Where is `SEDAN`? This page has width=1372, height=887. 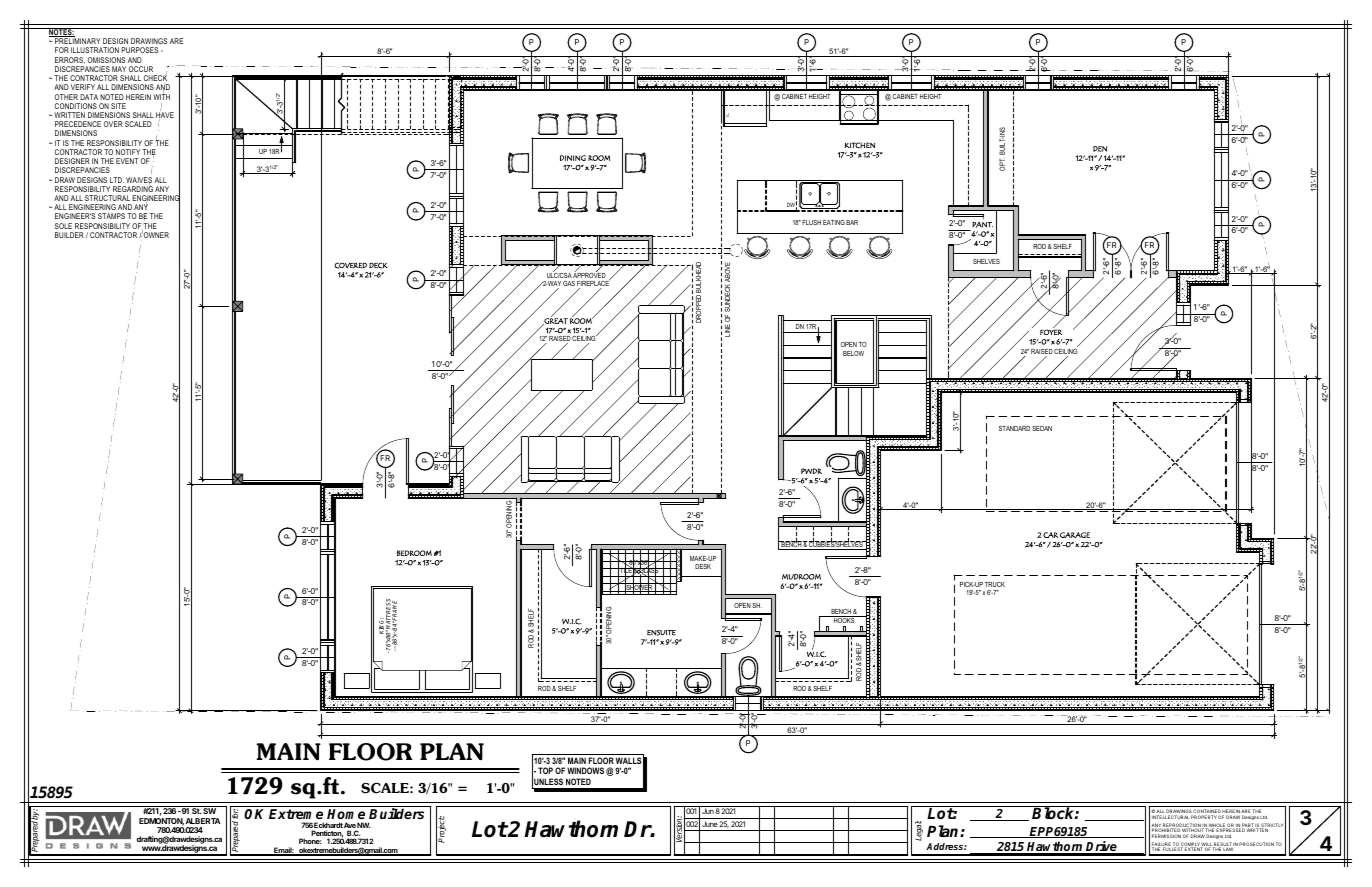
SEDAN is located at coordinates (1042, 428).
